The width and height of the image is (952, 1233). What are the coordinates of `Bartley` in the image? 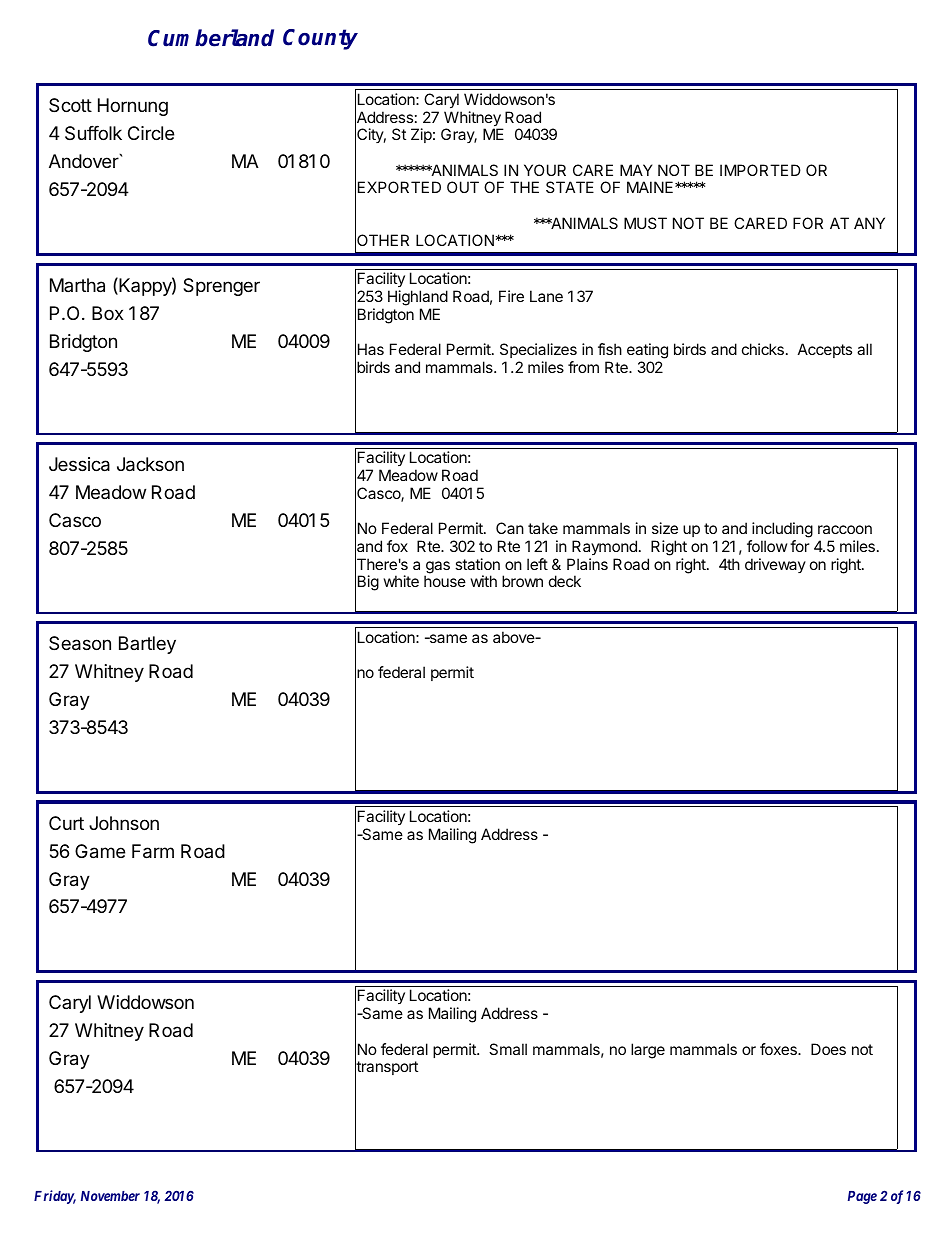 It's located at (147, 645).
